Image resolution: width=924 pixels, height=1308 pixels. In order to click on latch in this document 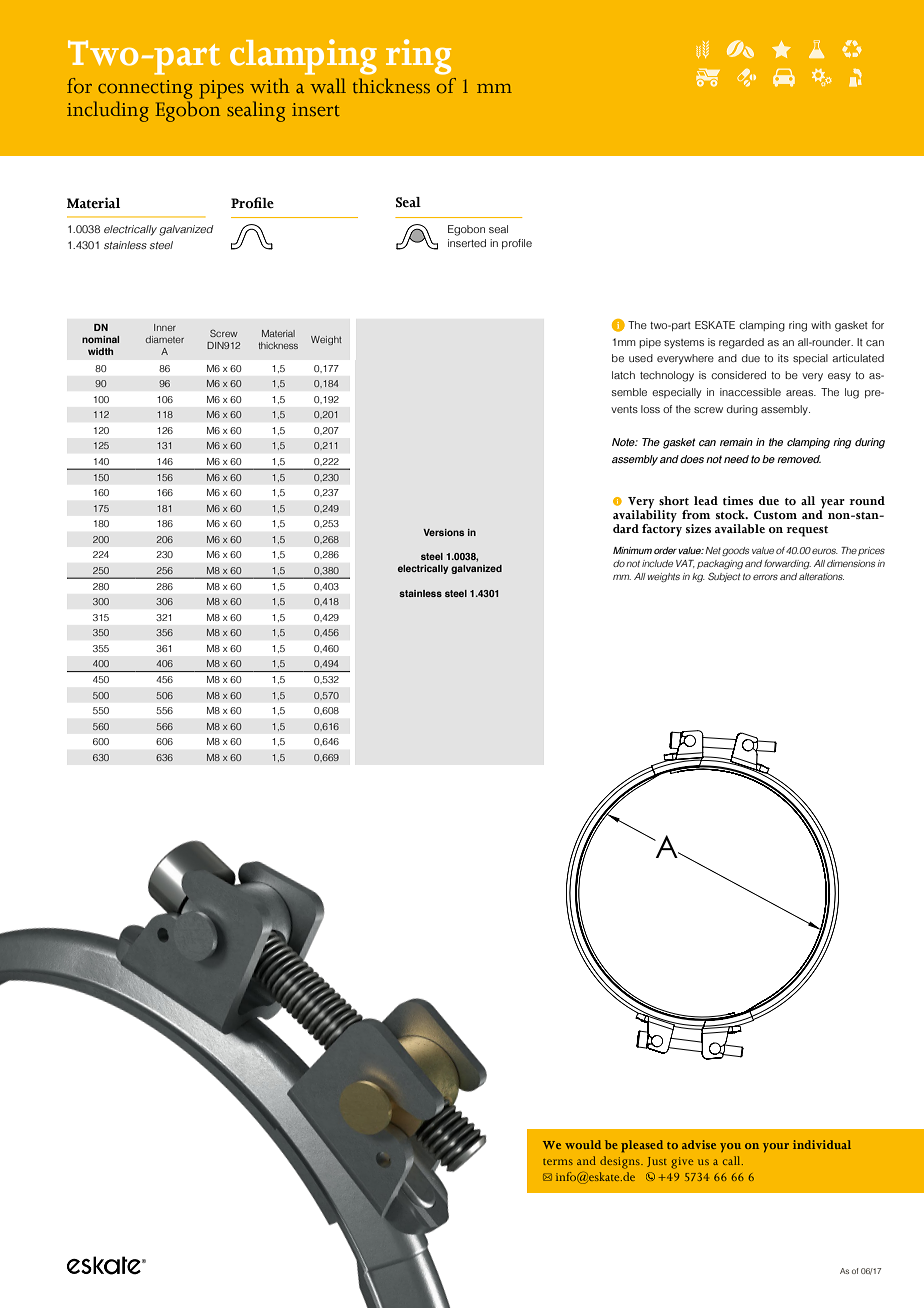, I will do `click(623, 375)`.
